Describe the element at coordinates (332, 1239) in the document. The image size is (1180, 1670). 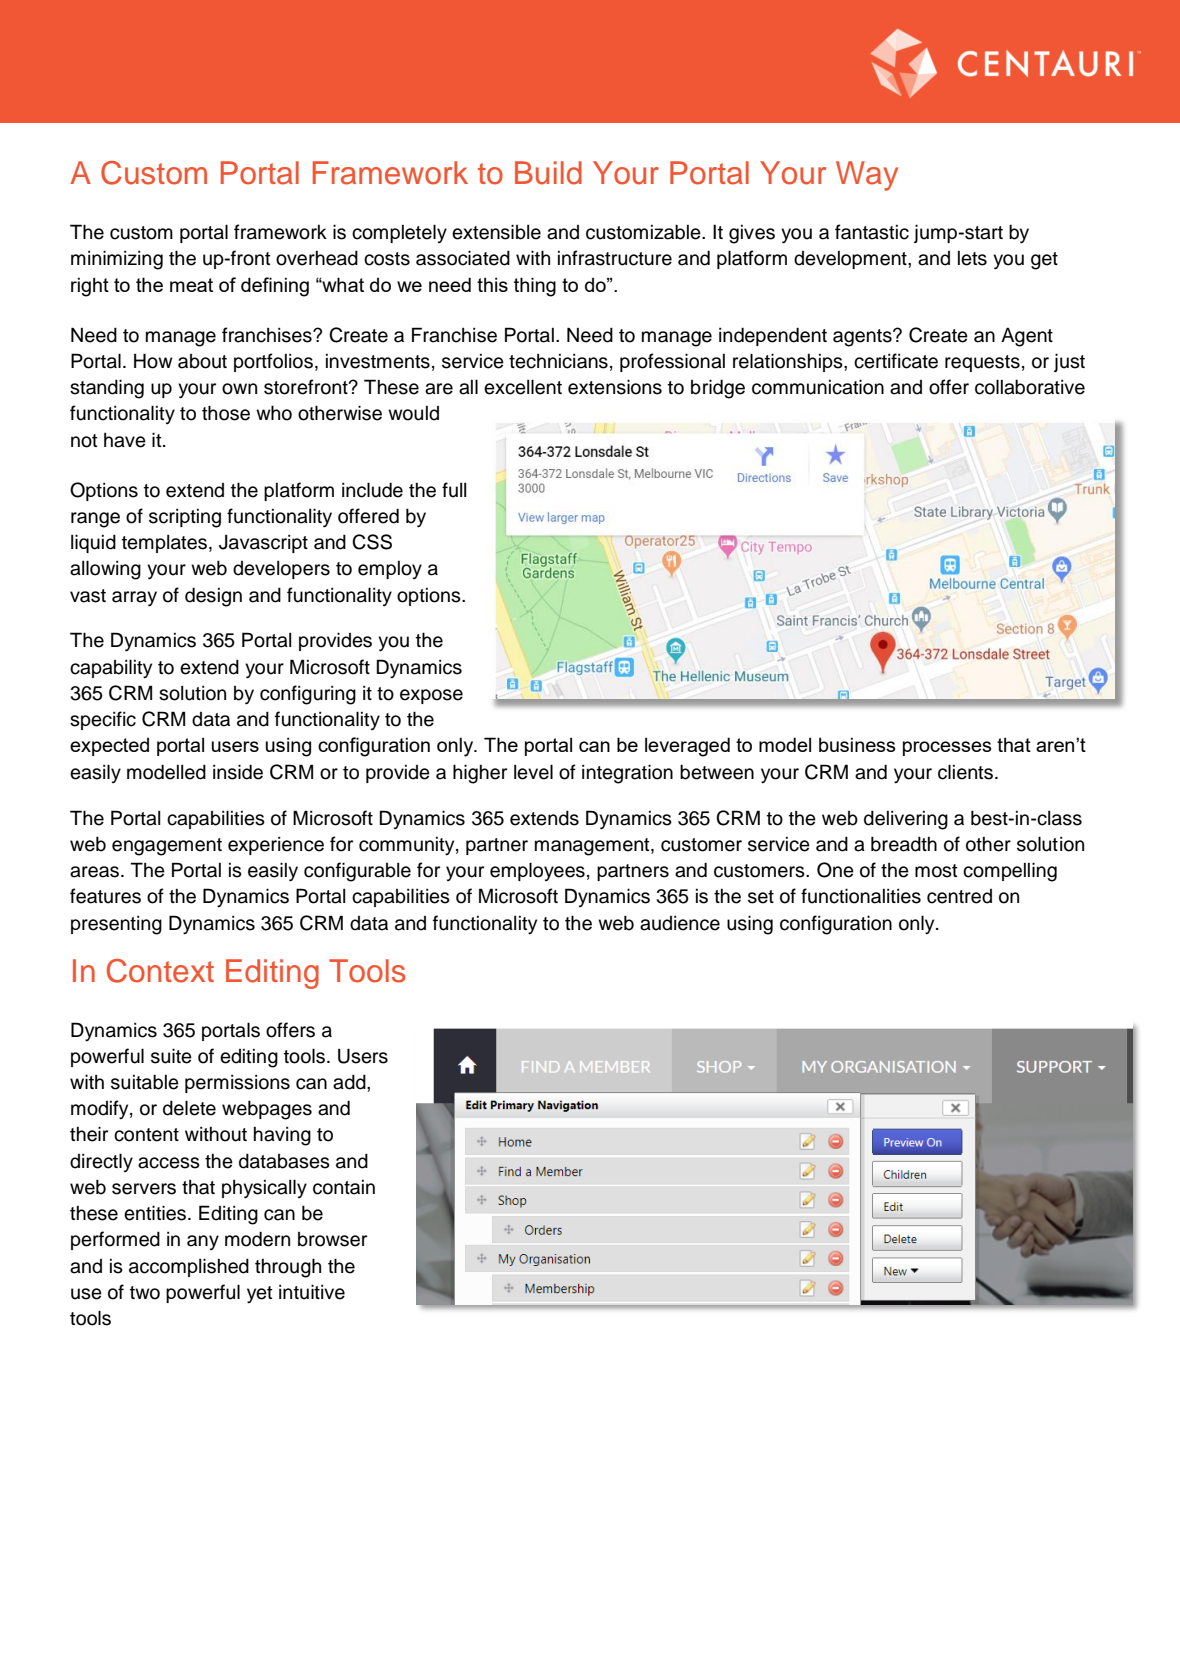
I see `browser` at that location.
